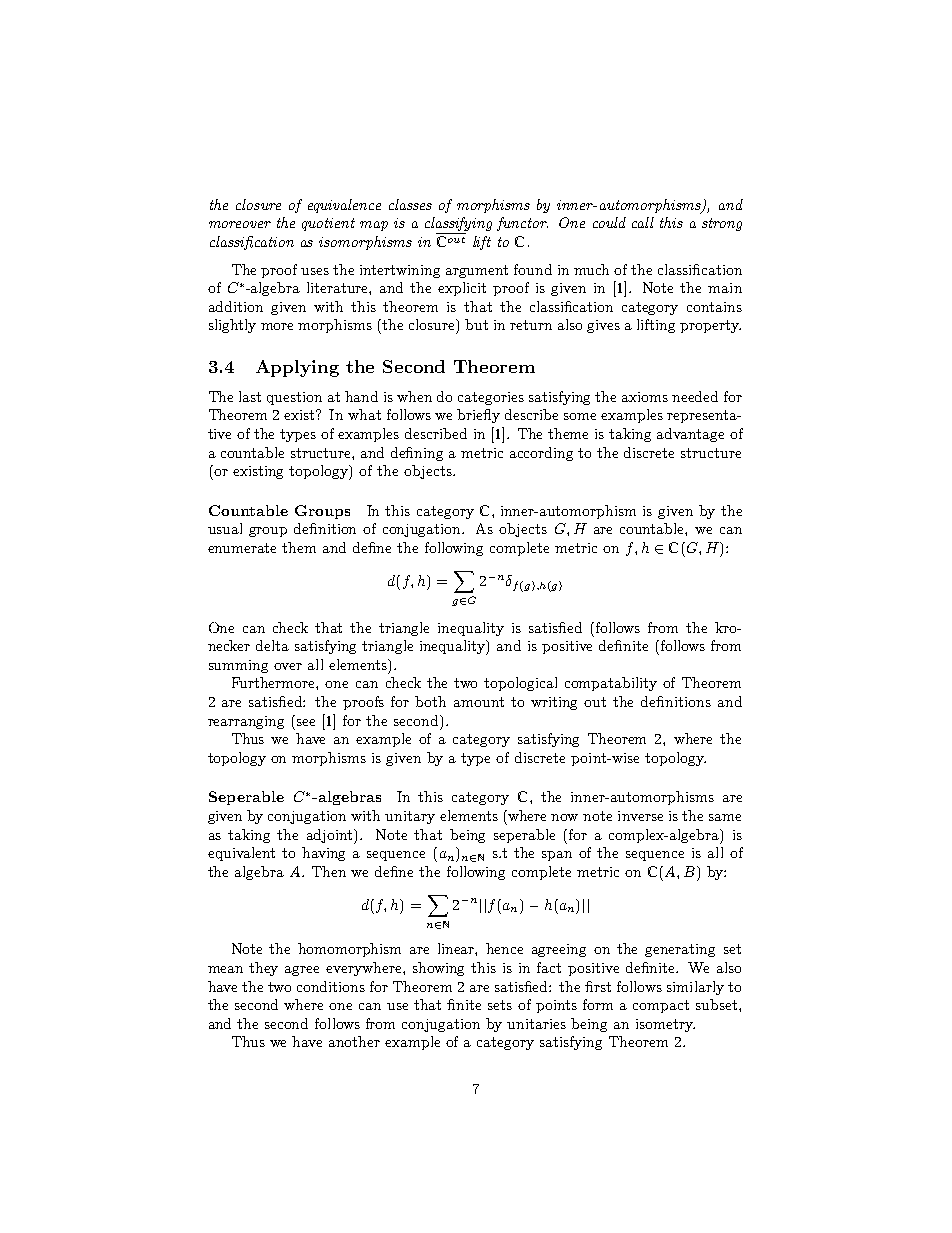  What do you see at coordinates (661, 1006) in the image?
I see `compact` at bounding box center [661, 1006].
